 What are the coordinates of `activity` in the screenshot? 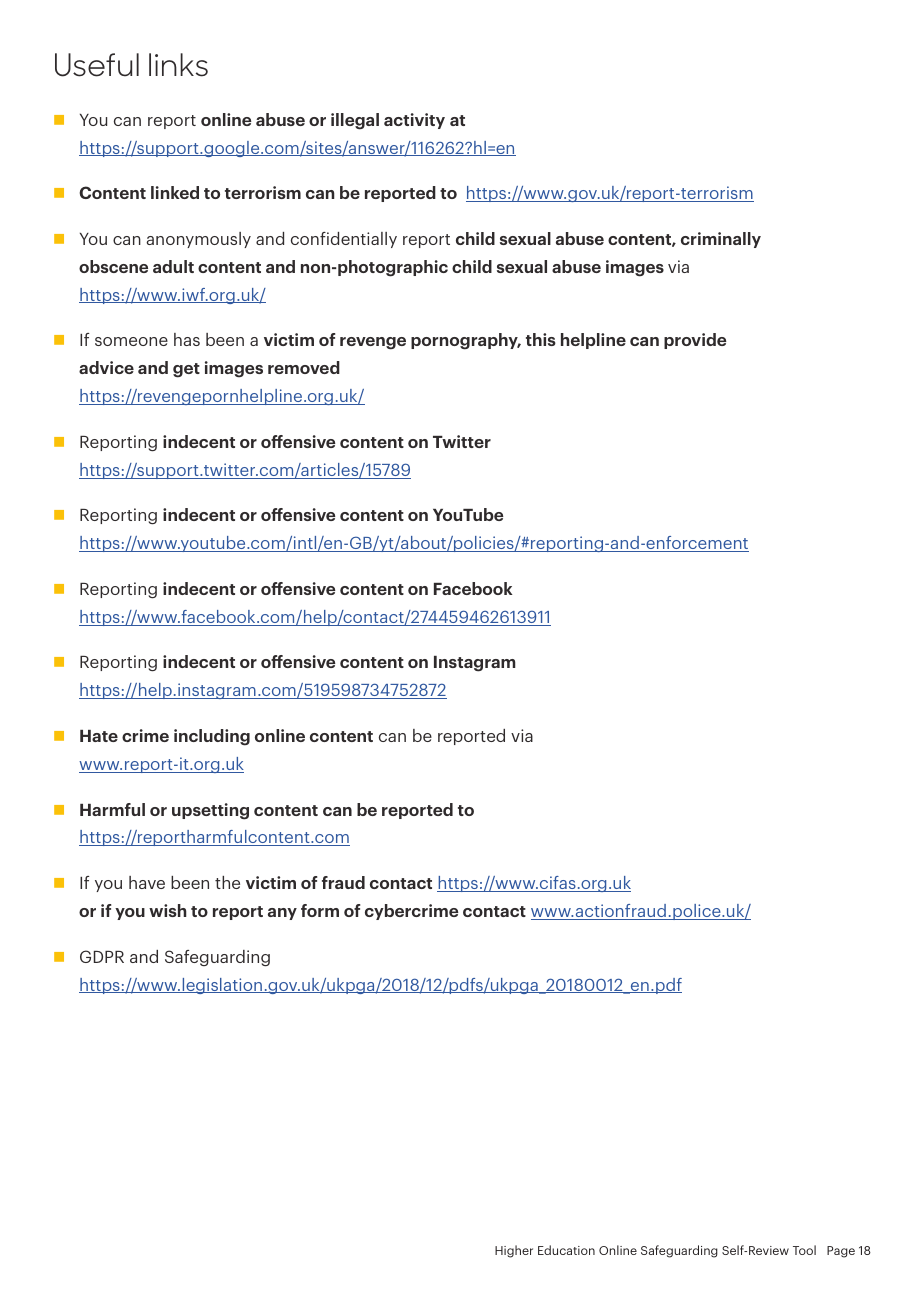 It's located at (414, 121).
